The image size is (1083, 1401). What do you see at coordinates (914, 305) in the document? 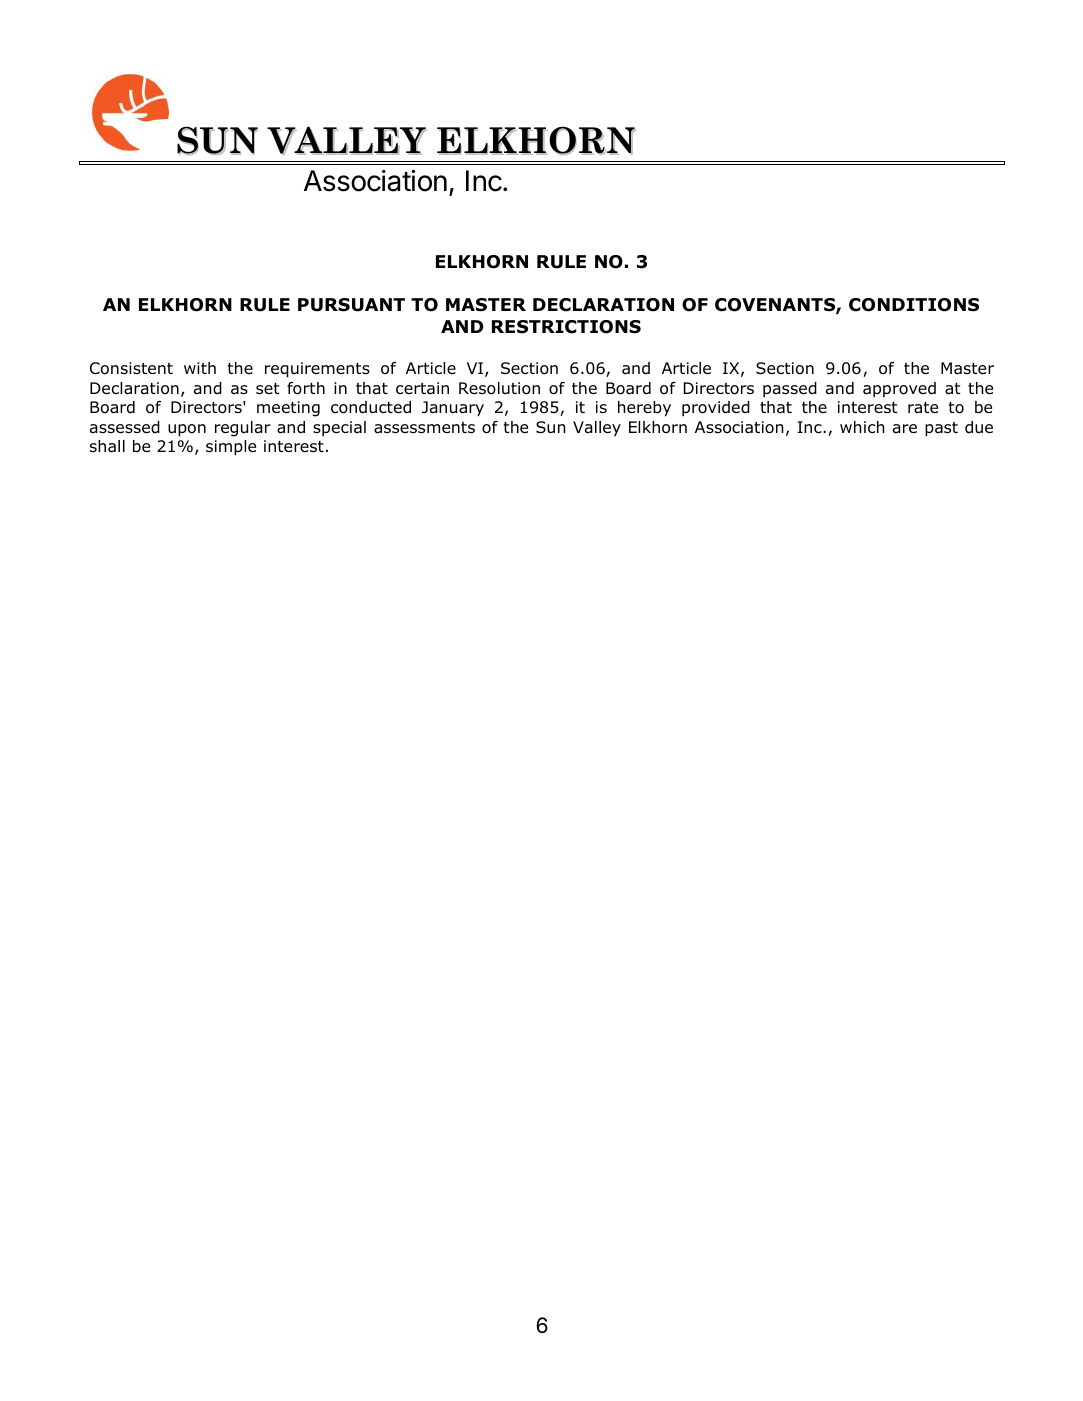
I see `CONDITIONS` at bounding box center [914, 305].
